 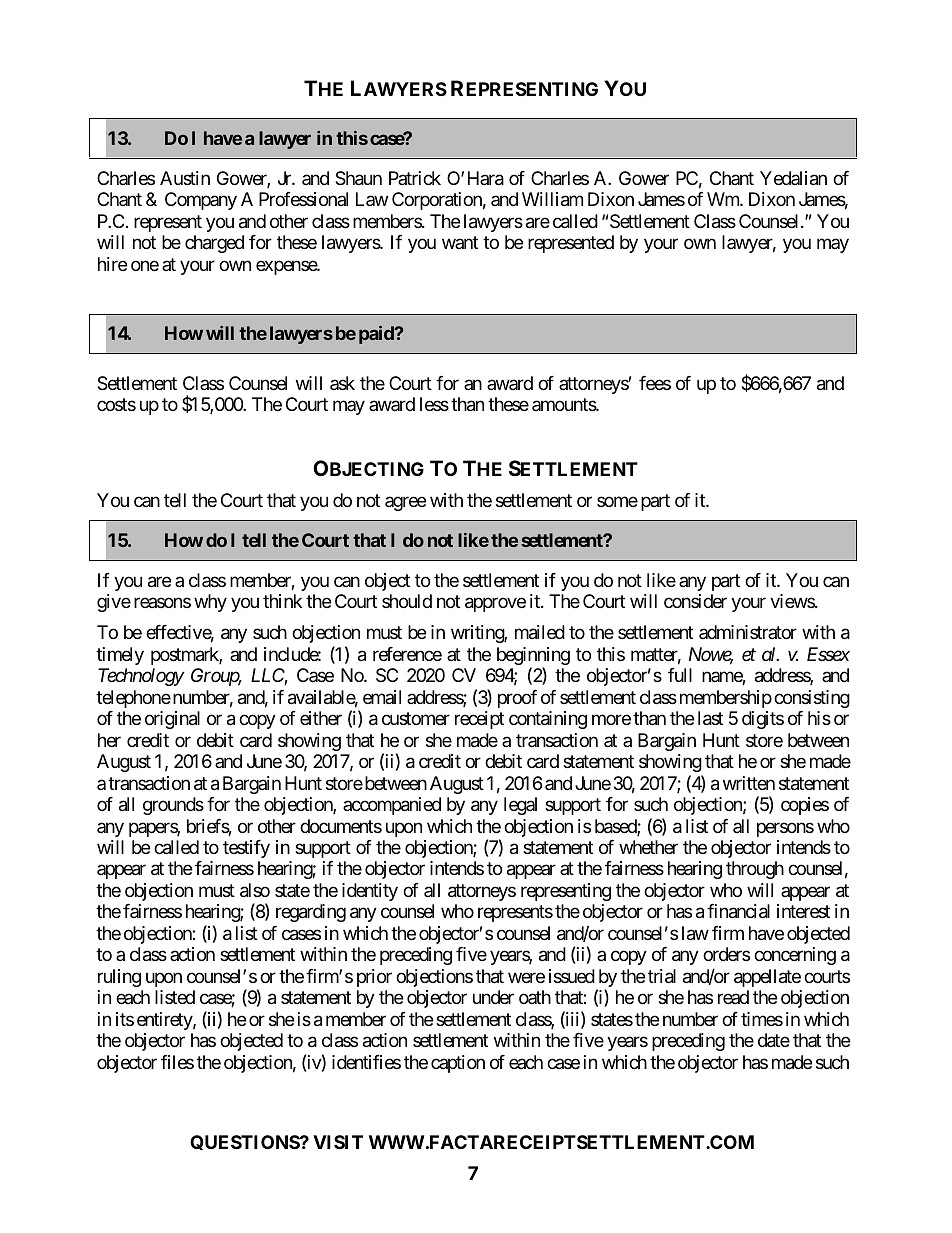 I want to click on Technology, so click(x=141, y=677).
